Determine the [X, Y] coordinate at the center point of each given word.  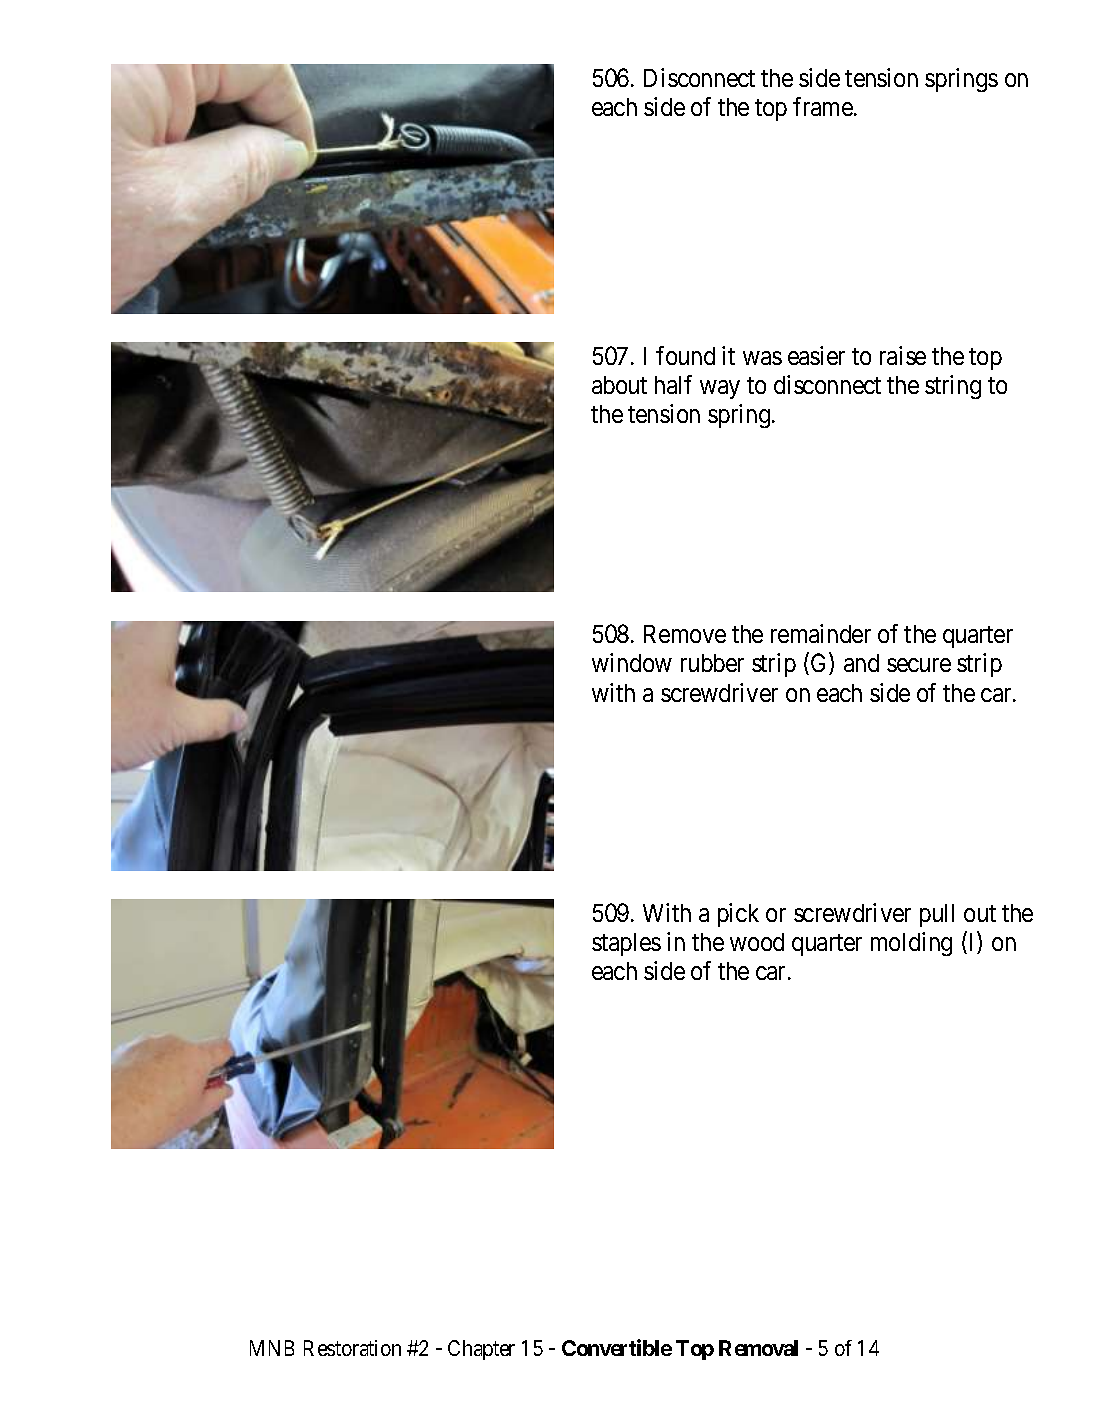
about [619, 385]
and [861, 663]
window [632, 662]
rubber [712, 663]
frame [823, 106]
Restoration [352, 1348]
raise [903, 355]
